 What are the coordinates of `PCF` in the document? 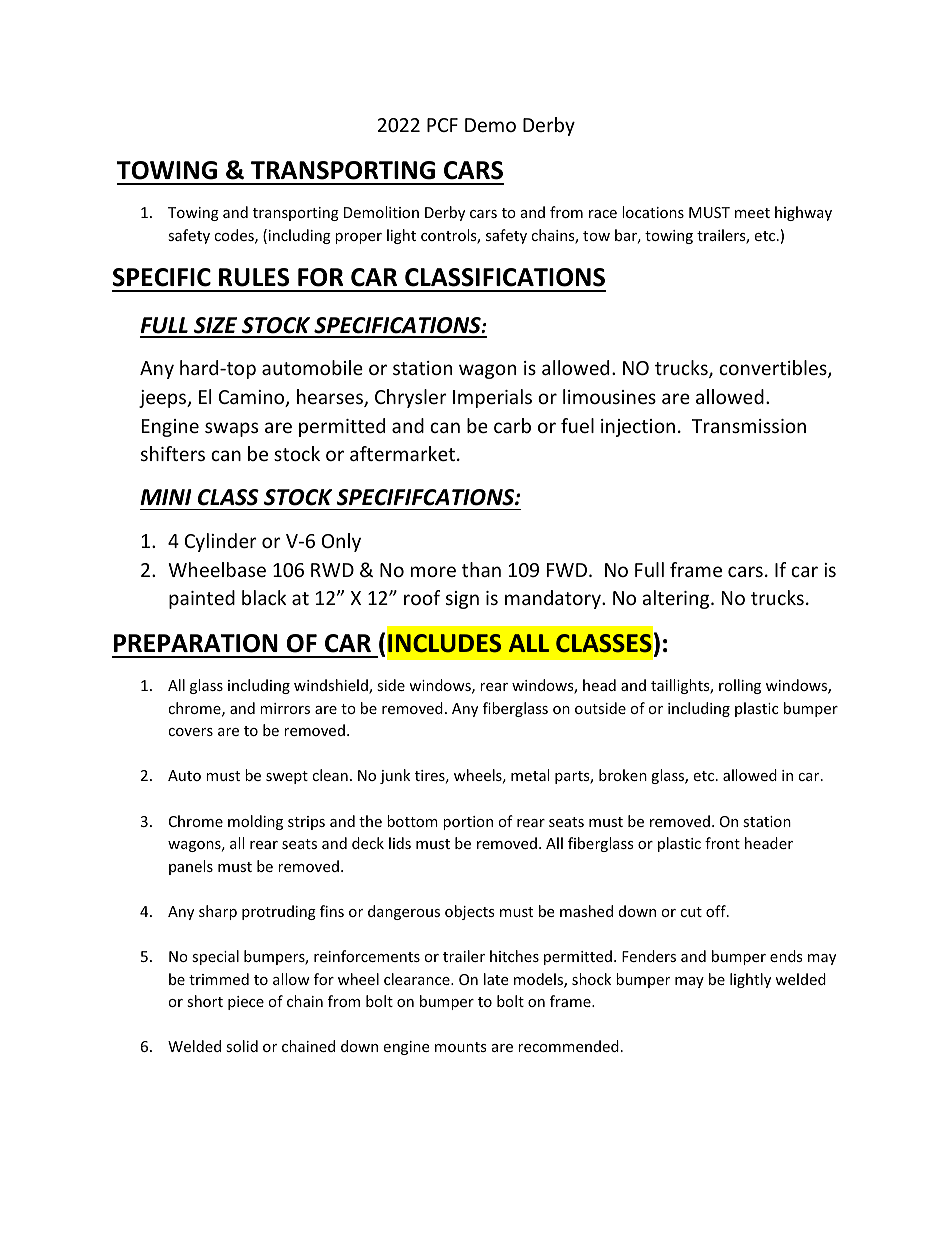 It's located at (442, 125).
